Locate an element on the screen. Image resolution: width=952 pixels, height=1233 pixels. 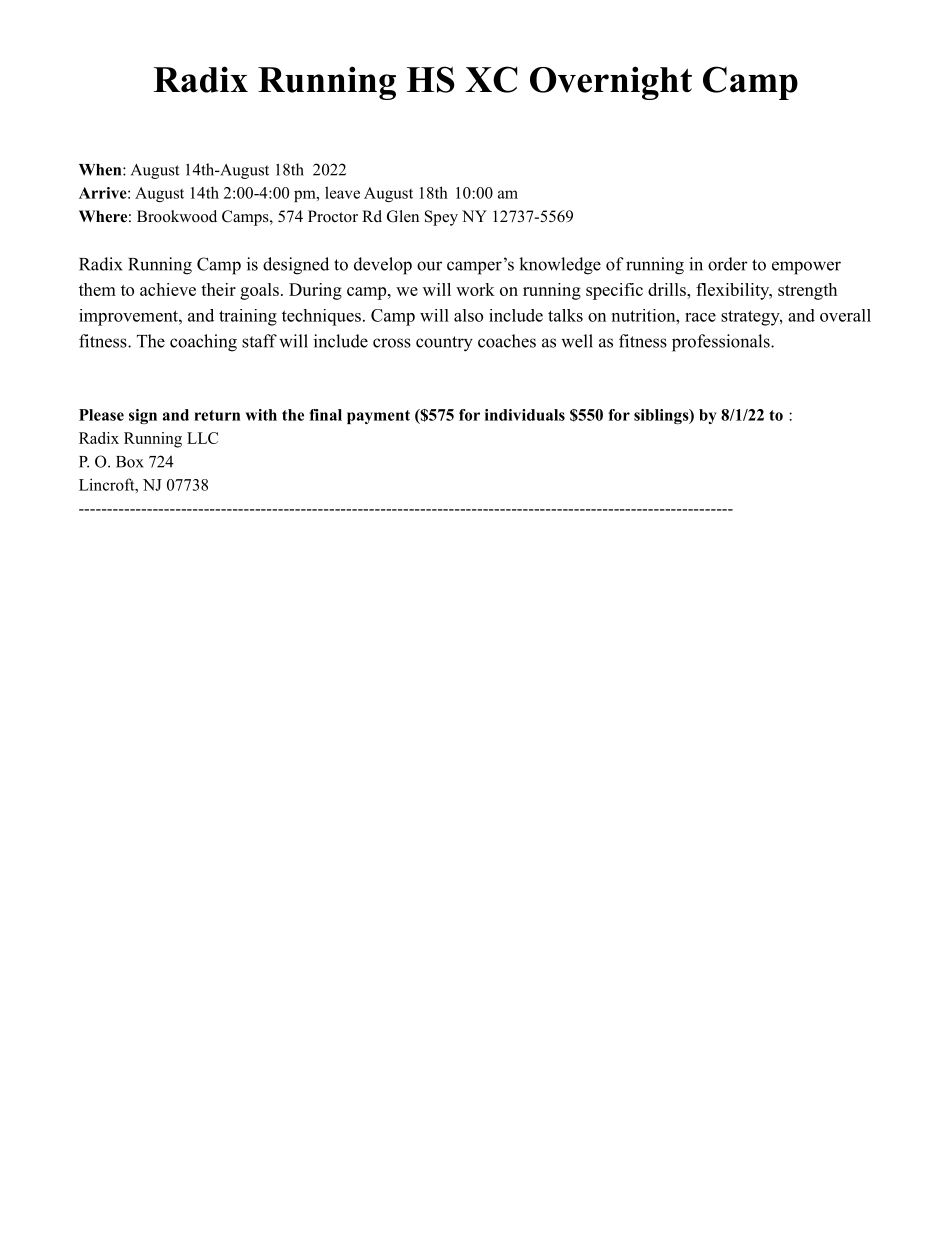
leave is located at coordinates (342, 192).
